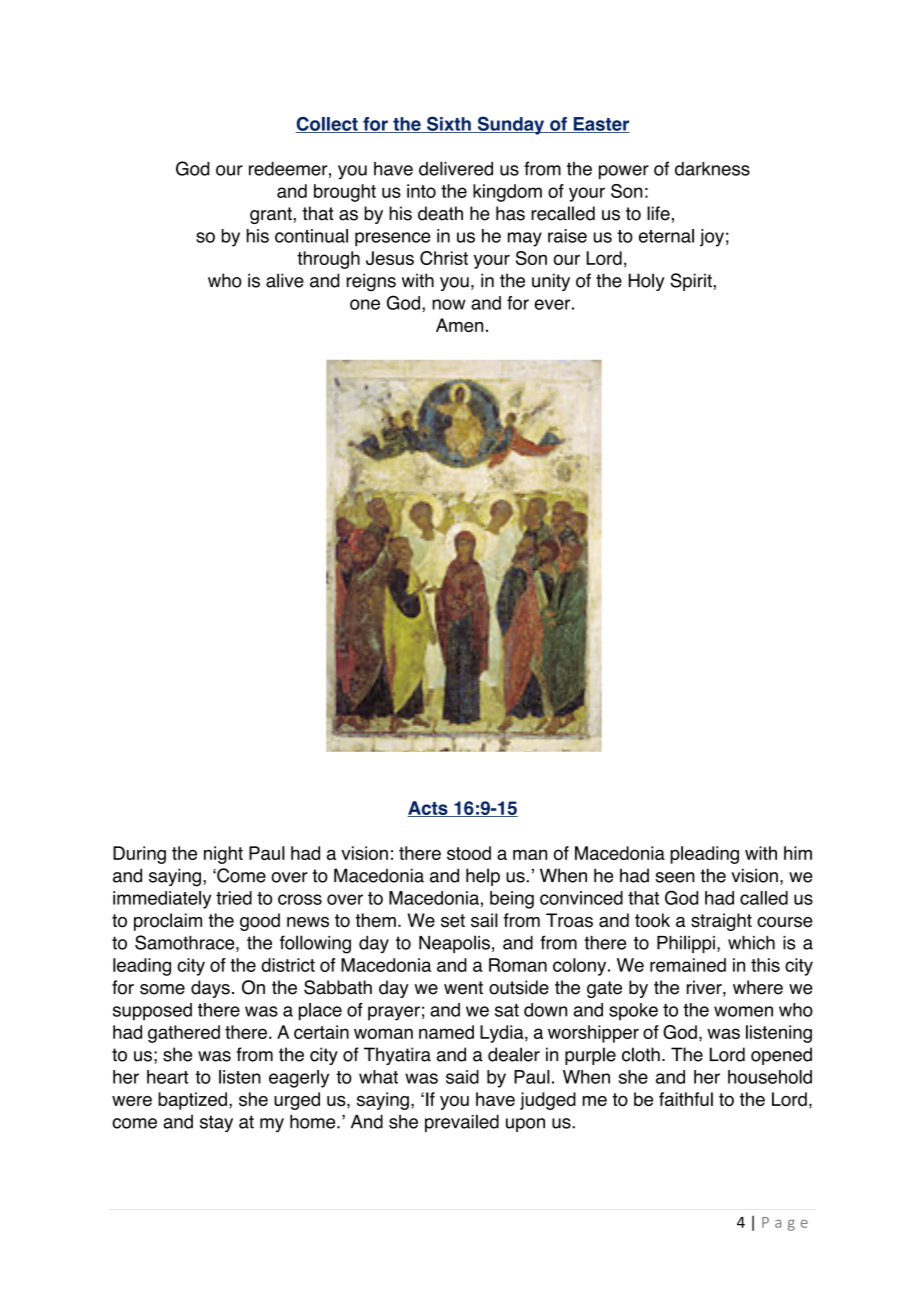 The image size is (924, 1308). What do you see at coordinates (712, 169) in the document?
I see `darkness` at bounding box center [712, 169].
